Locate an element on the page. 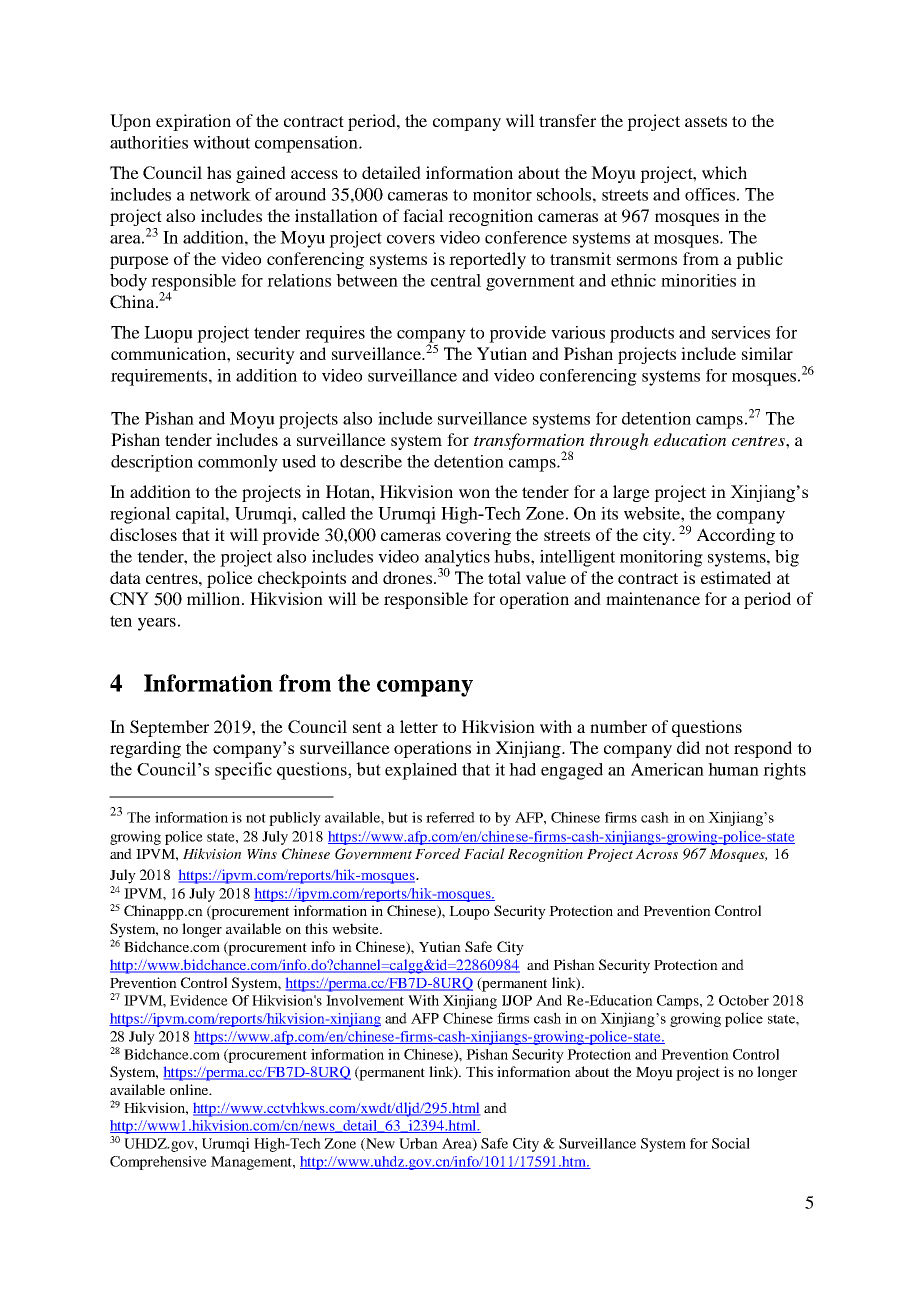  years is located at coordinates (157, 624).
